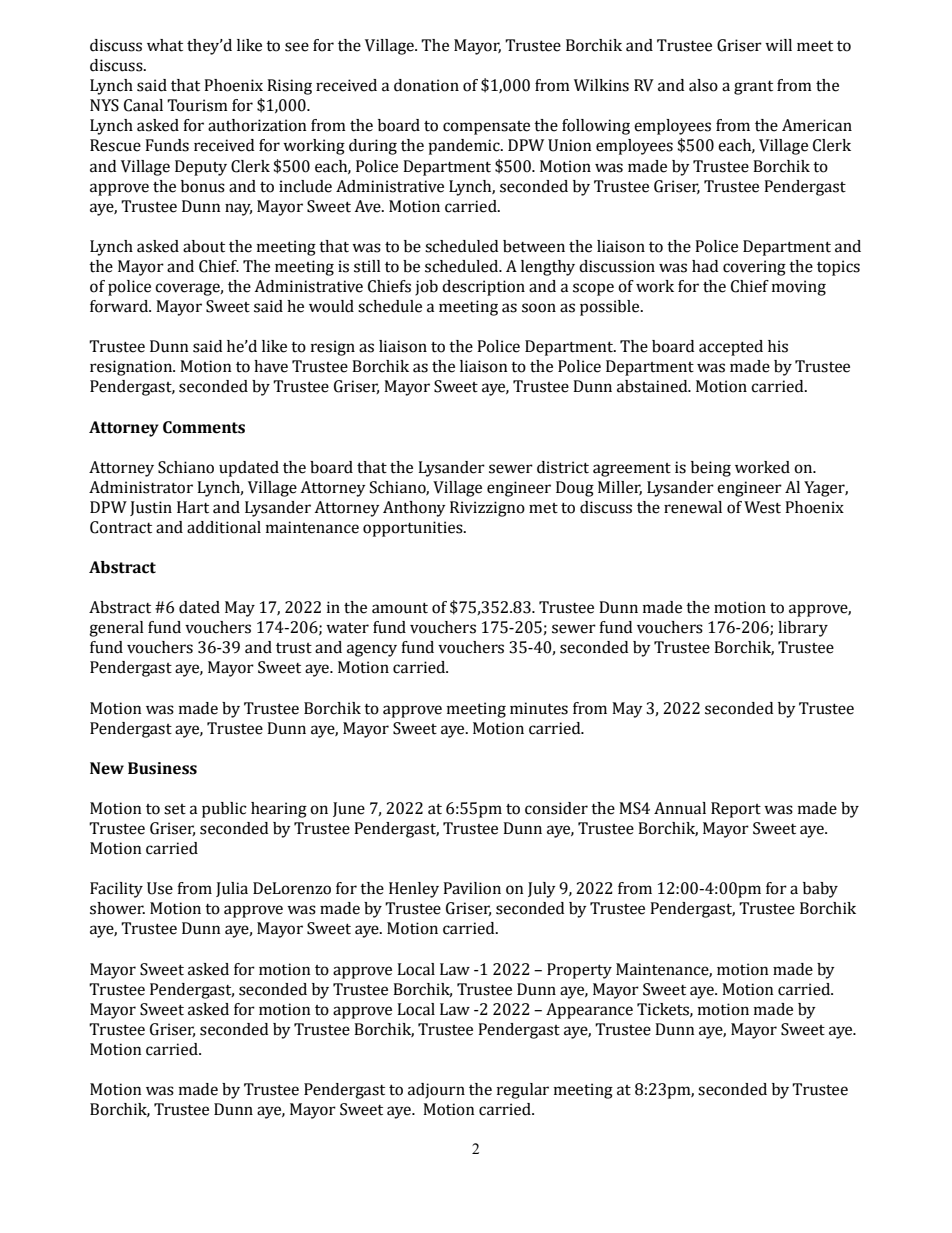 The image size is (952, 1233). I want to click on Report, so click(736, 810).
